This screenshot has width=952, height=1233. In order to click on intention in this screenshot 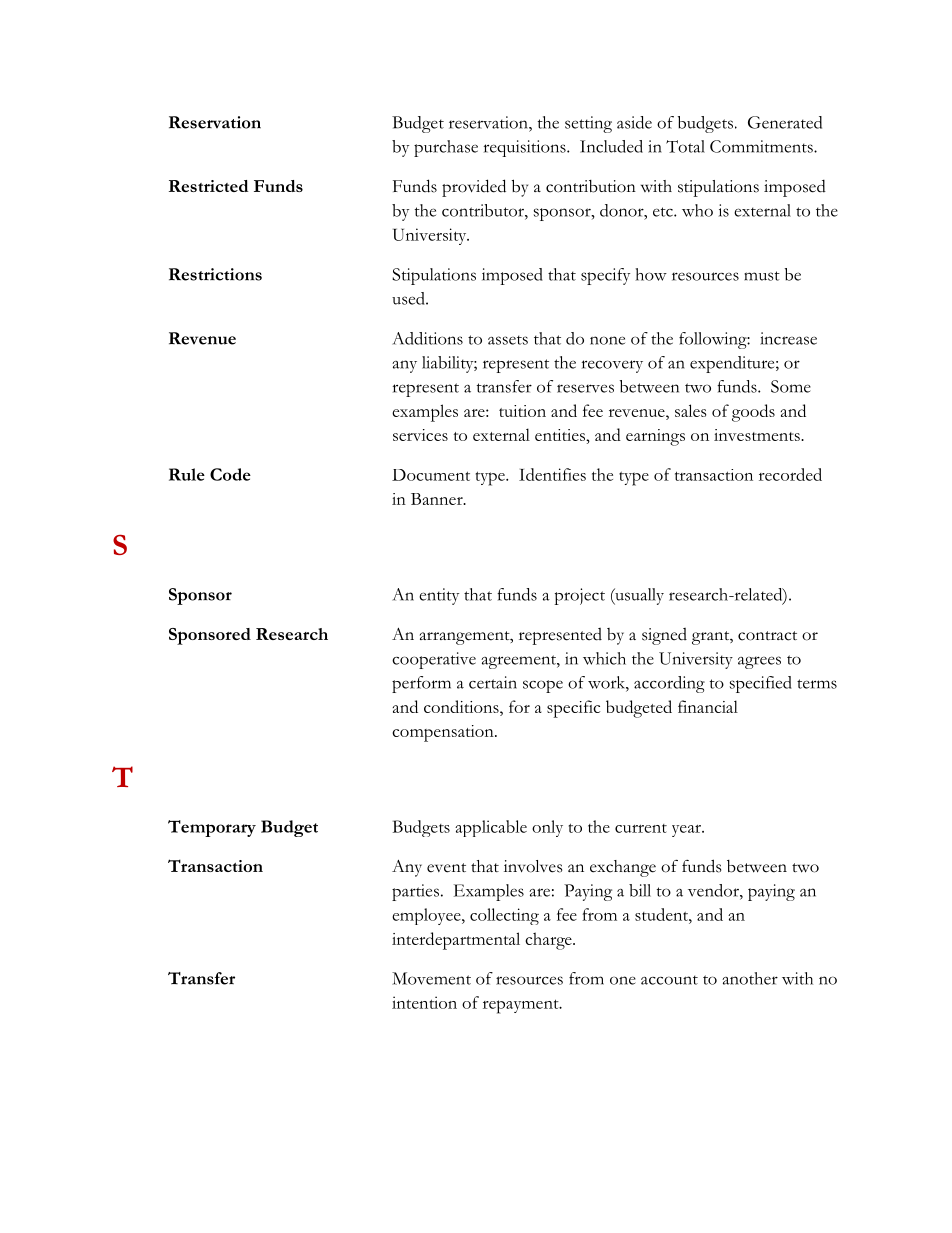, I will do `click(424, 1002)`.
